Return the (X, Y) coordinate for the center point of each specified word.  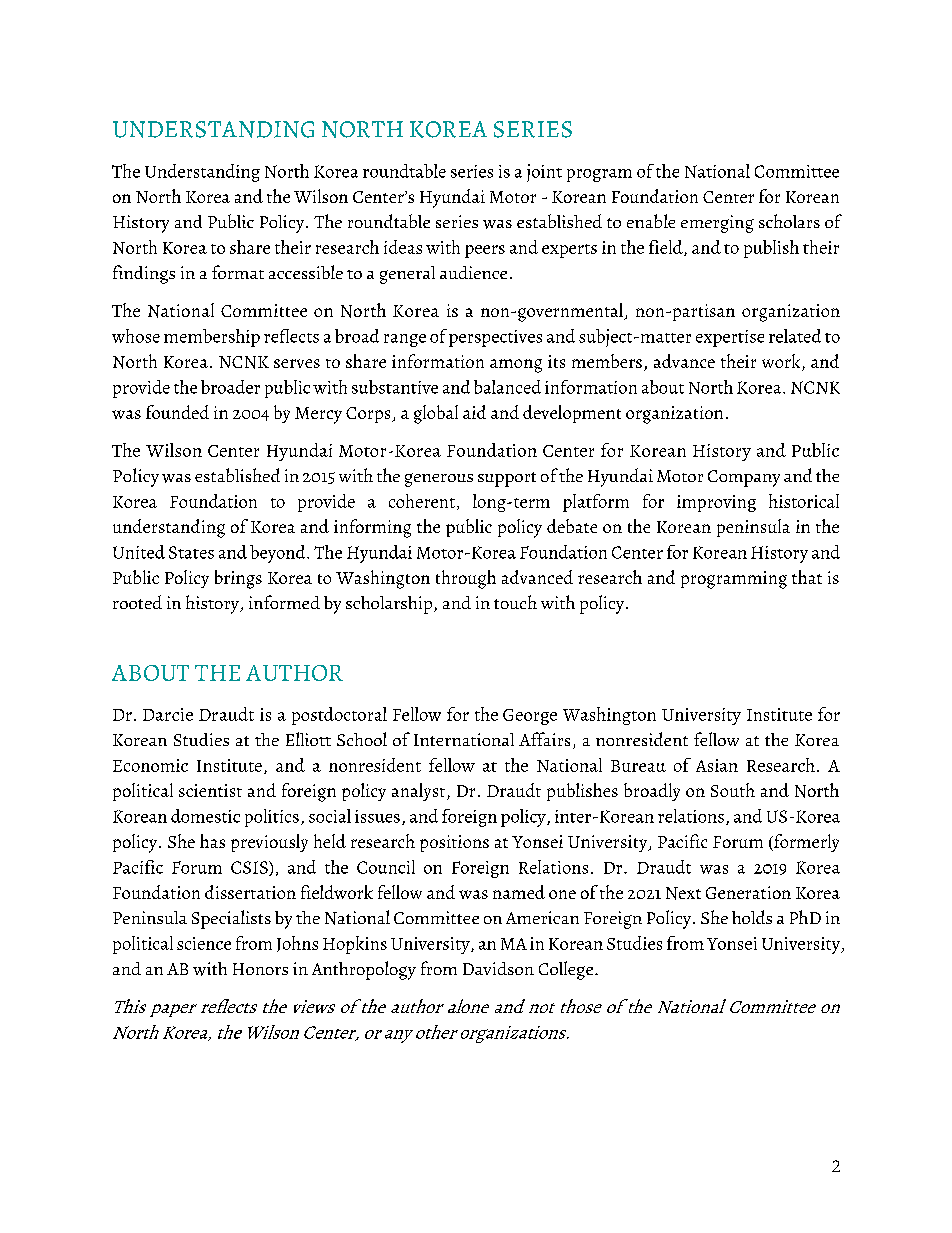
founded (177, 412)
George (530, 717)
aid (474, 412)
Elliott (308, 739)
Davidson (498, 968)
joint (544, 173)
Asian (717, 765)
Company (744, 478)
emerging (717, 224)
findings (144, 274)
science (204, 943)
